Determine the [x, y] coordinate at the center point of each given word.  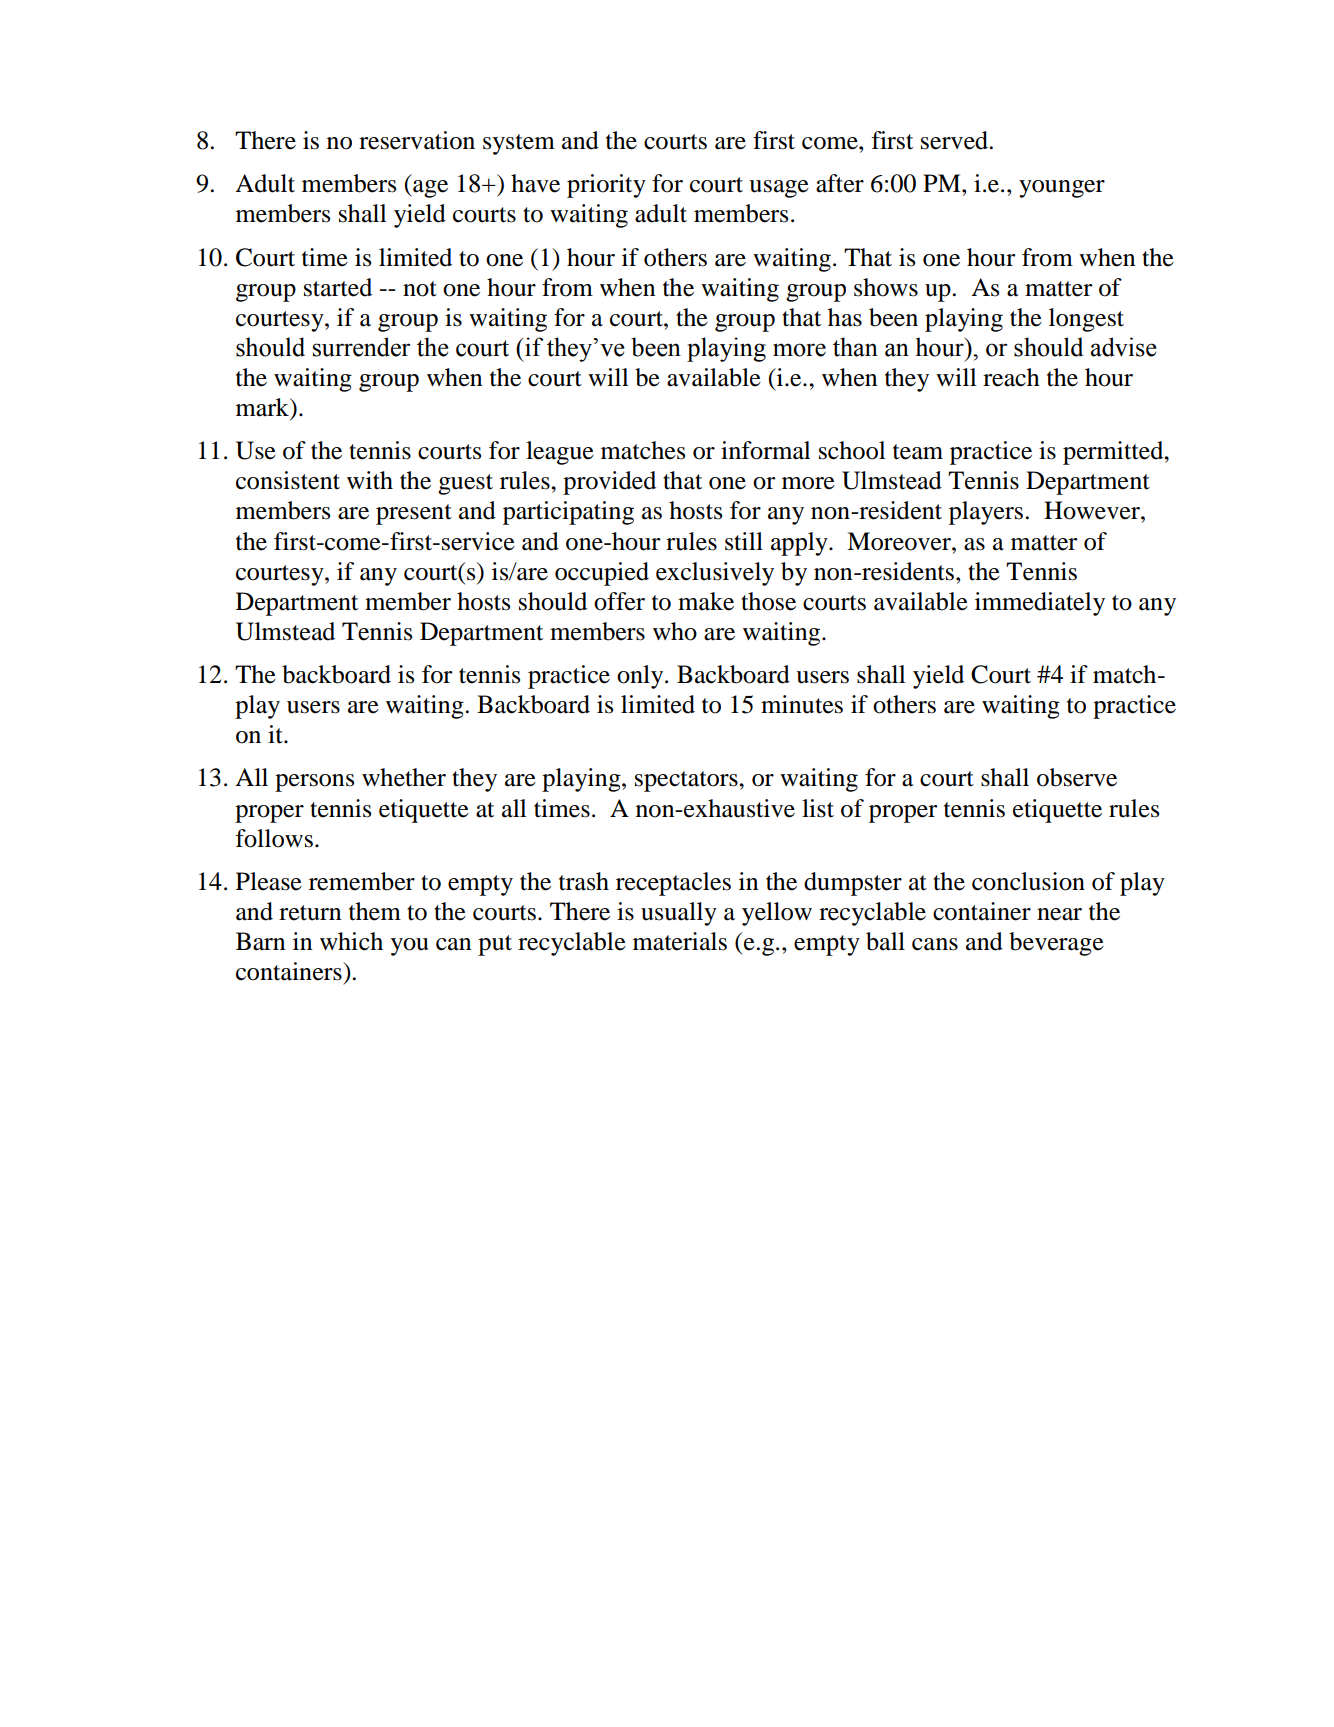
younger [1062, 189]
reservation [417, 140]
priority [606, 186]
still [744, 541]
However [1093, 510]
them [375, 911]
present [414, 514]
